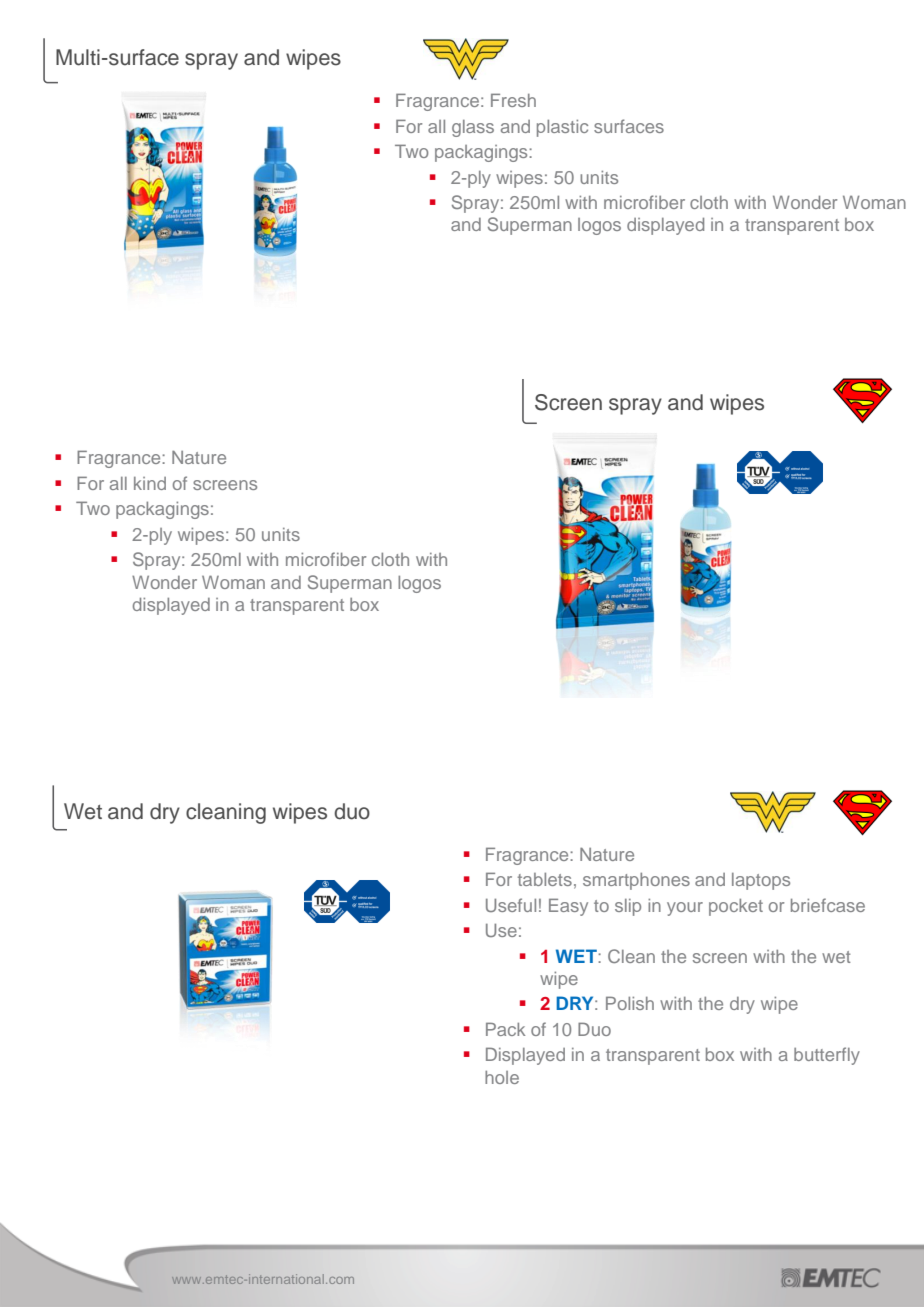  Describe the element at coordinates (473, 128) in the image. I see `glass` at that location.
